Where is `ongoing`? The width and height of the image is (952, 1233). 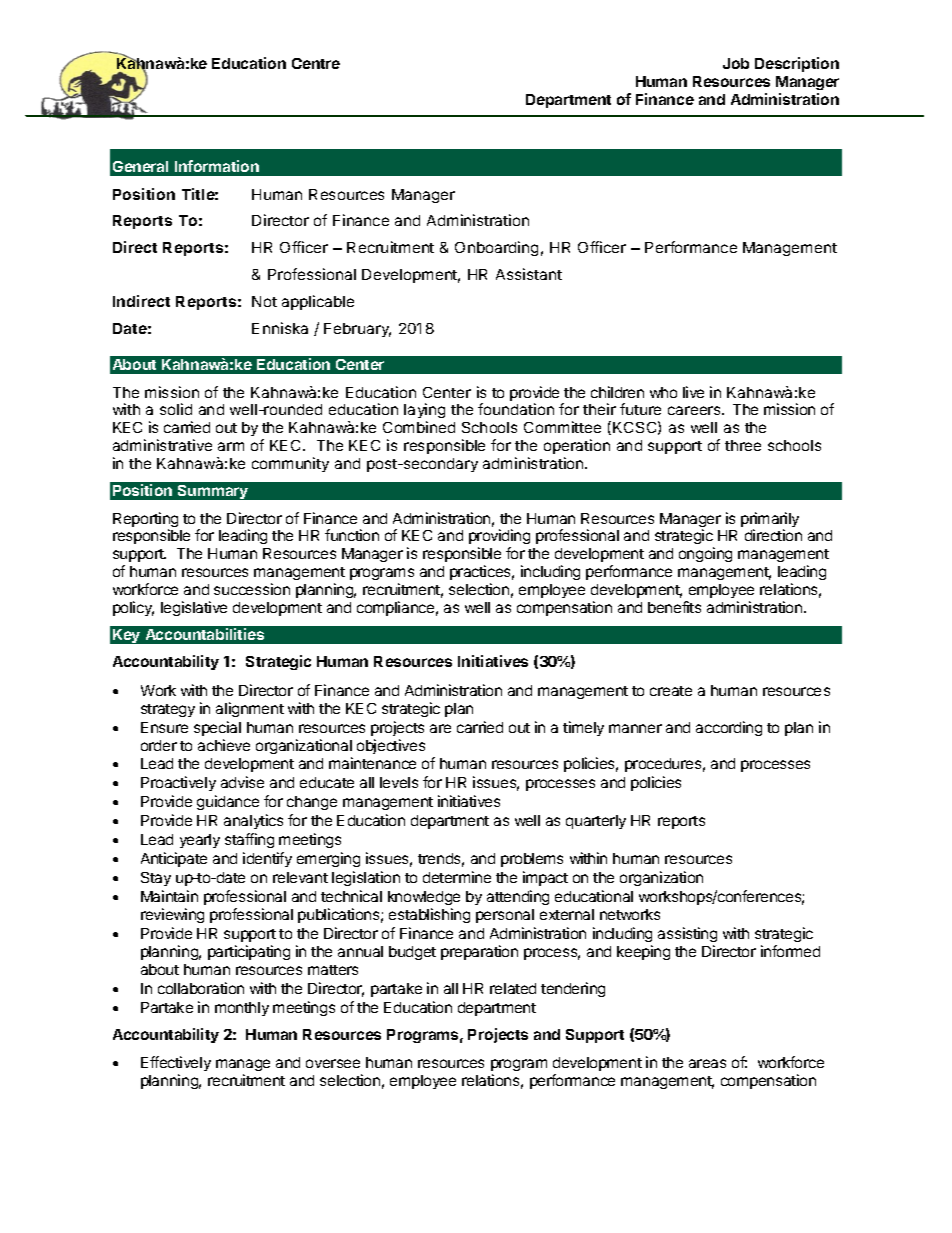
ongoing is located at coordinates (705, 554).
